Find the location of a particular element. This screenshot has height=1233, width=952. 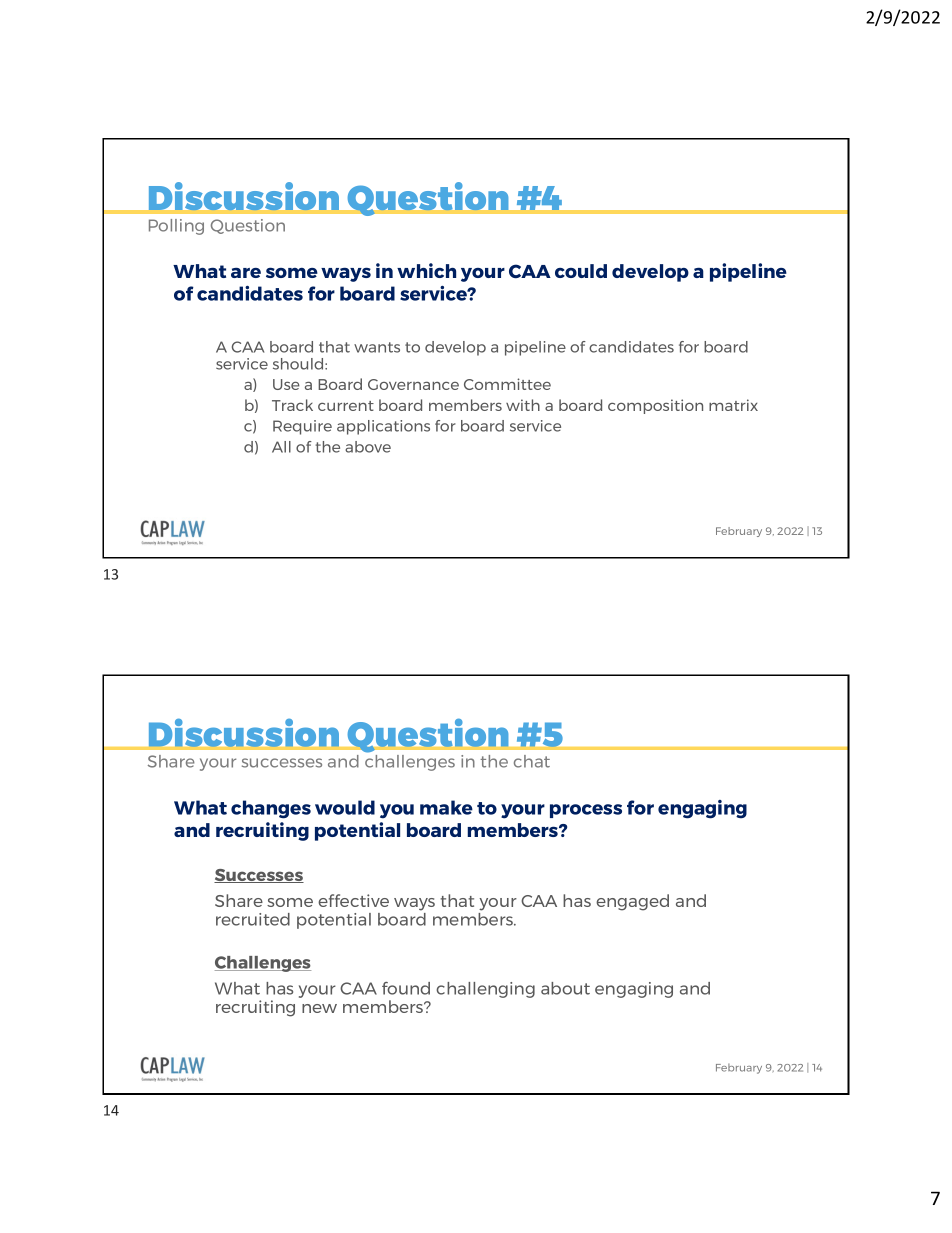

which is located at coordinates (426, 270).
